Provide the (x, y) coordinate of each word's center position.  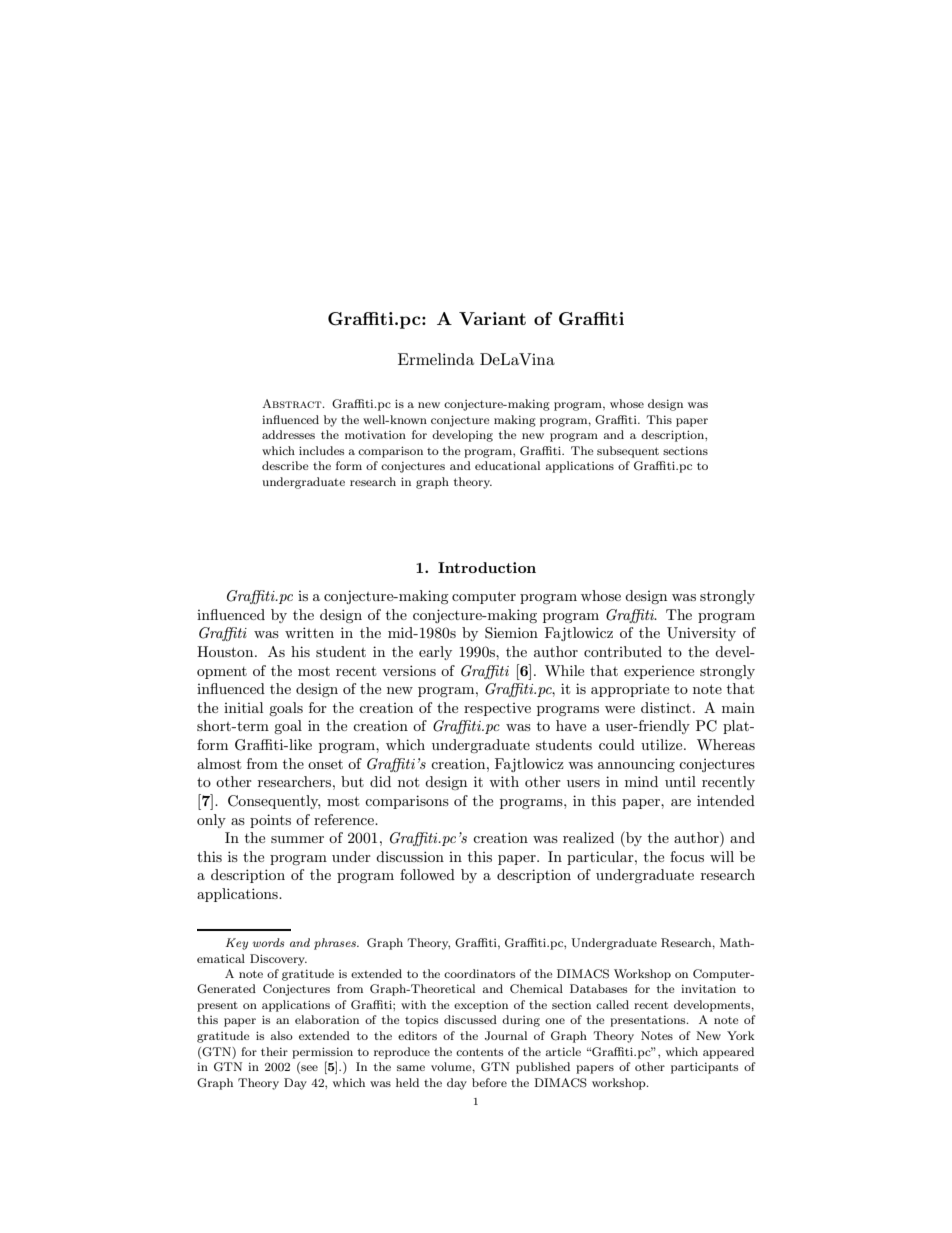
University (701, 634)
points (270, 821)
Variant (492, 318)
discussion (410, 856)
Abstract (293, 403)
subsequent (628, 452)
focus (687, 856)
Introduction (487, 567)
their (274, 1051)
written (309, 632)
